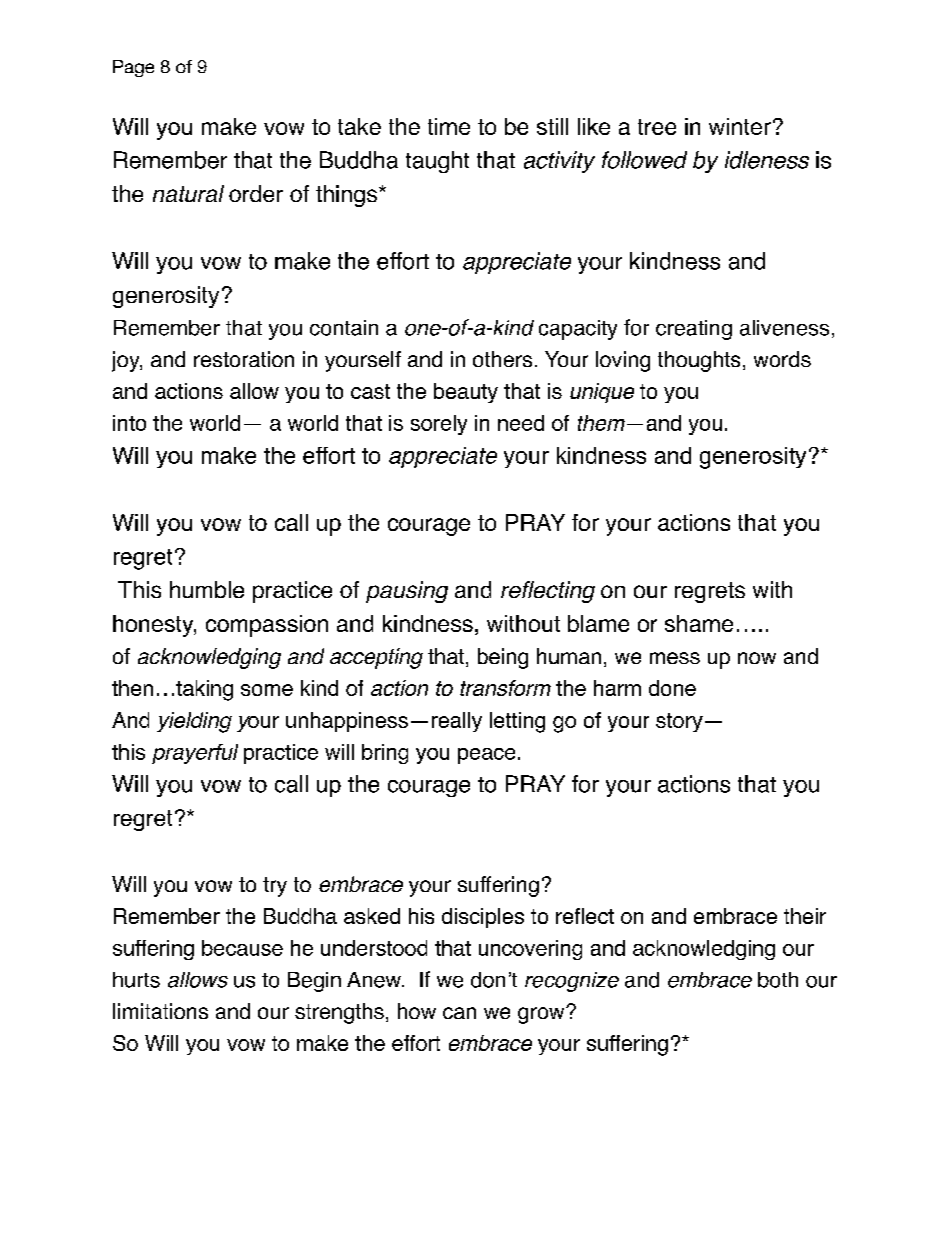  I want to click on time, so click(449, 126).
